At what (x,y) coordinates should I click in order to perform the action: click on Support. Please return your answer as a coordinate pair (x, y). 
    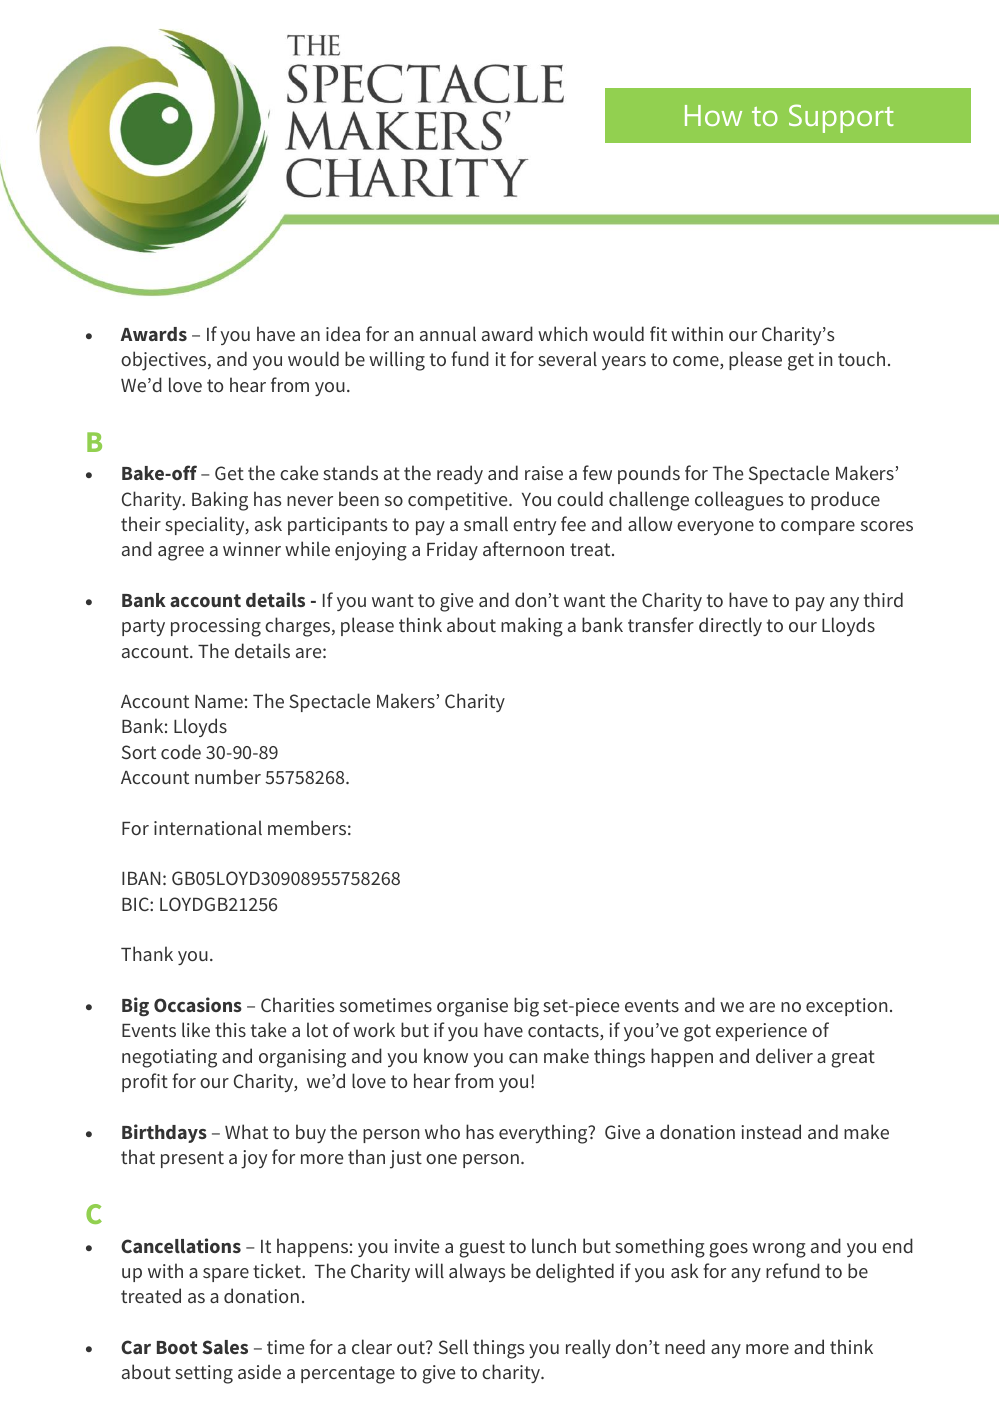
    Looking at the image, I should click on (841, 118).
